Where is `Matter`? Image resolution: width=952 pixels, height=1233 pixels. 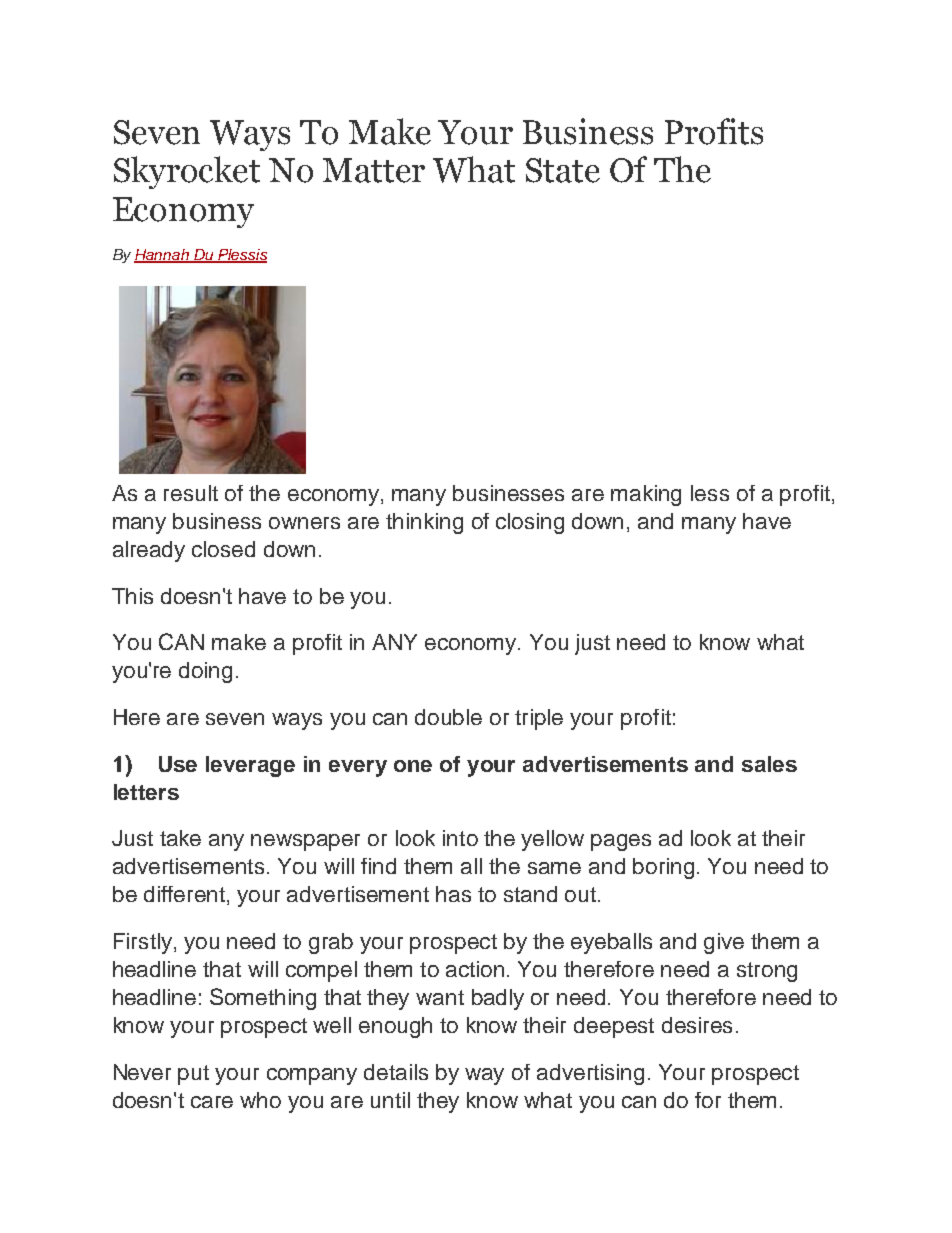
Matter is located at coordinates (374, 170).
